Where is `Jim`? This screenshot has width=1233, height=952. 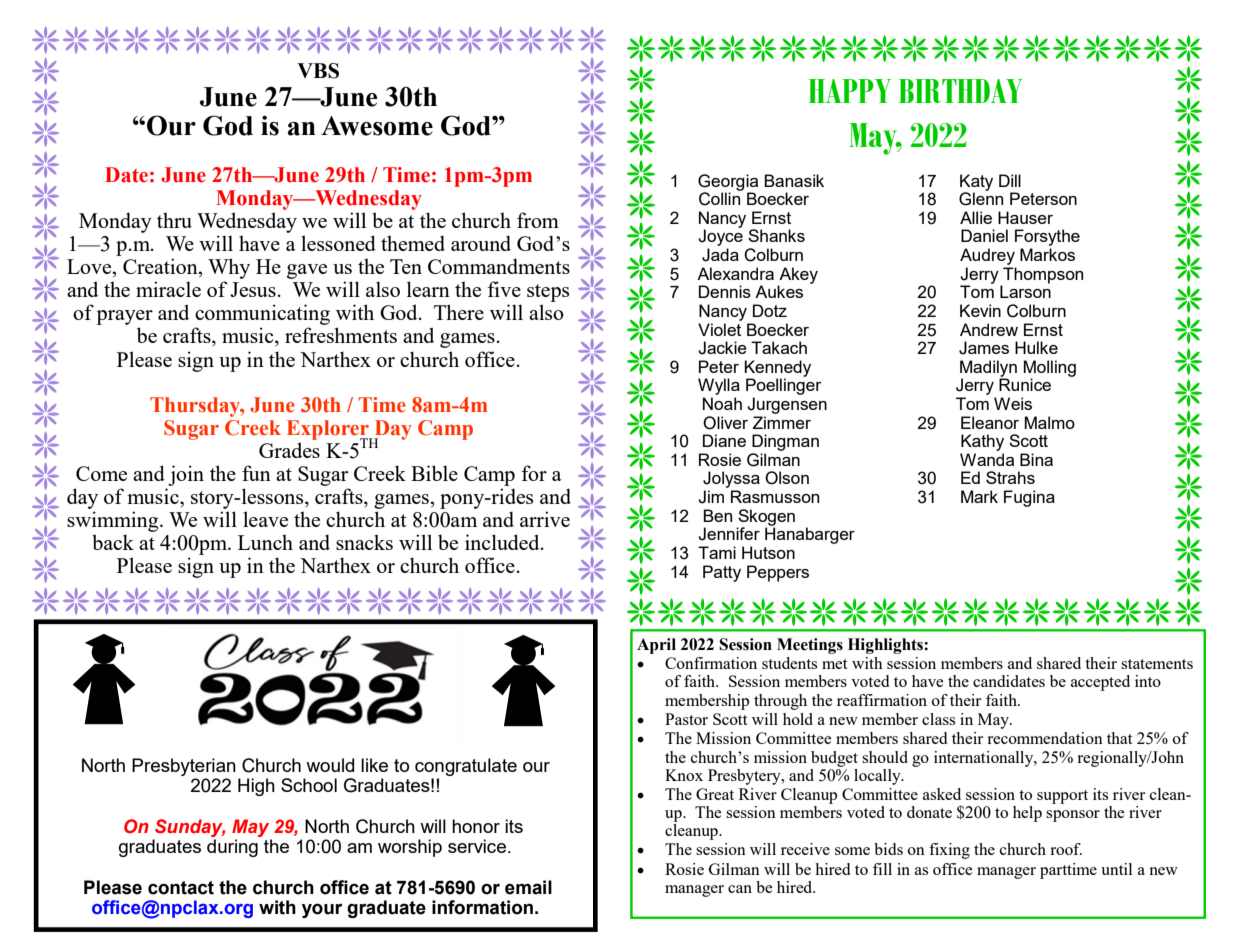
Jim is located at coordinates (711, 497).
